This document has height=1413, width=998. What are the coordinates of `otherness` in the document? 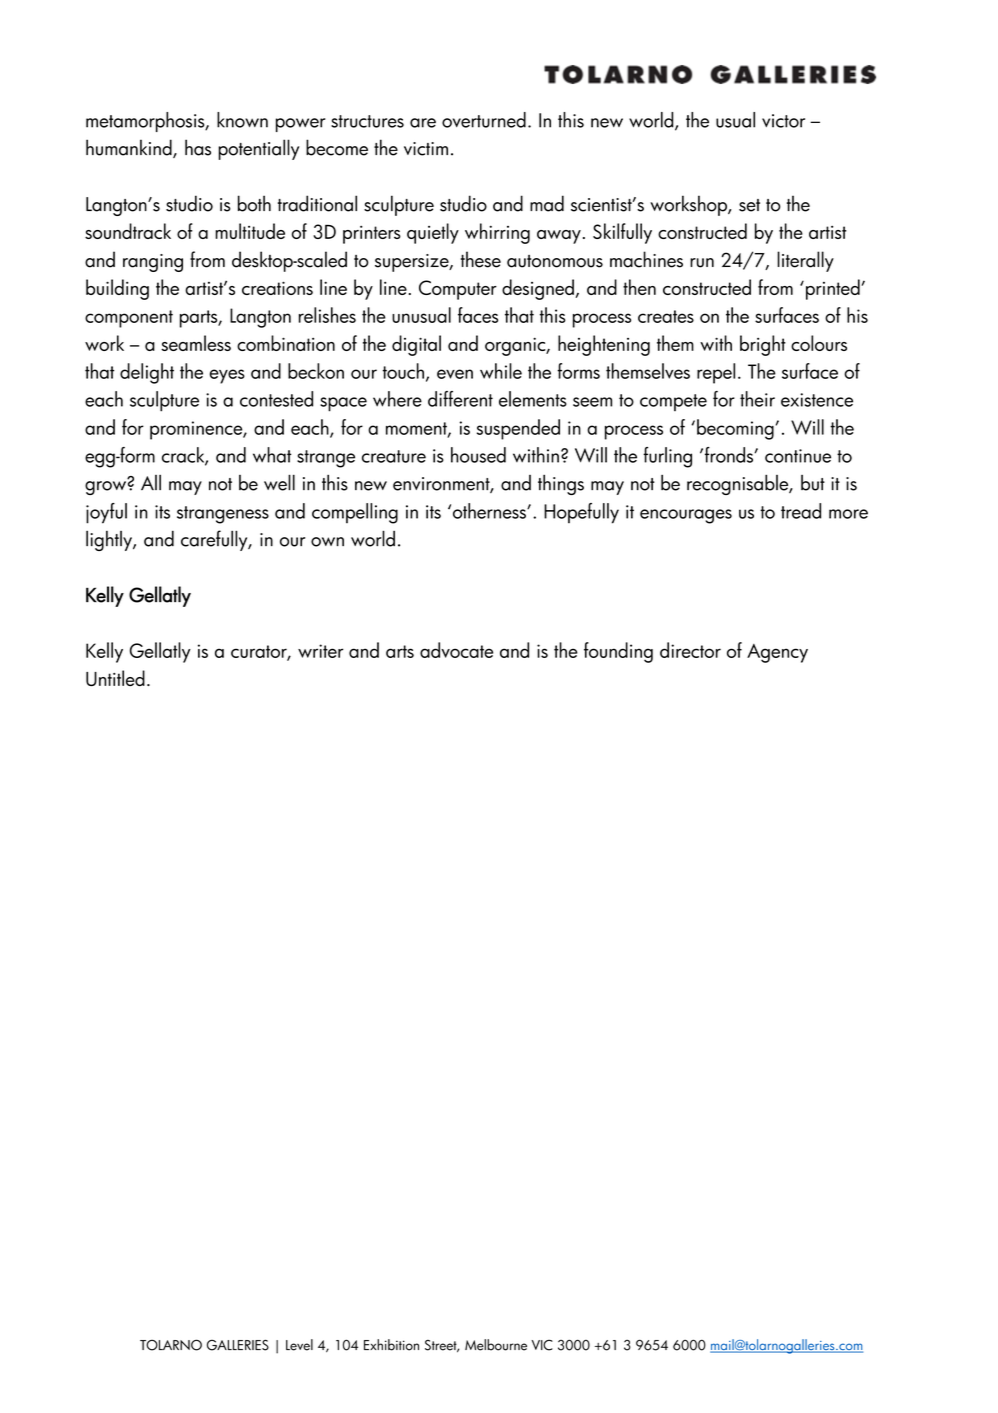 It's located at (490, 511).
